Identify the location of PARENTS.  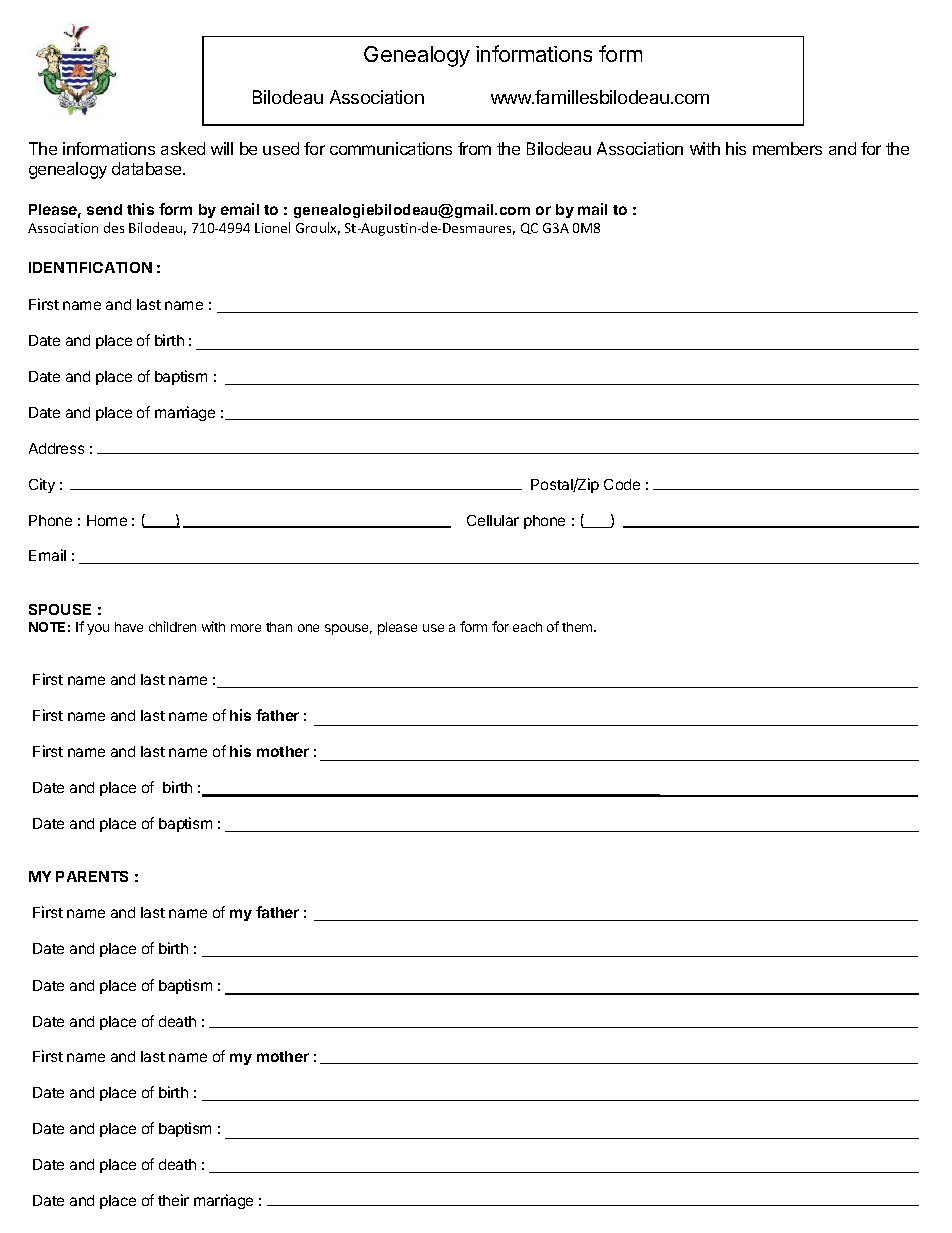
(92, 876).
